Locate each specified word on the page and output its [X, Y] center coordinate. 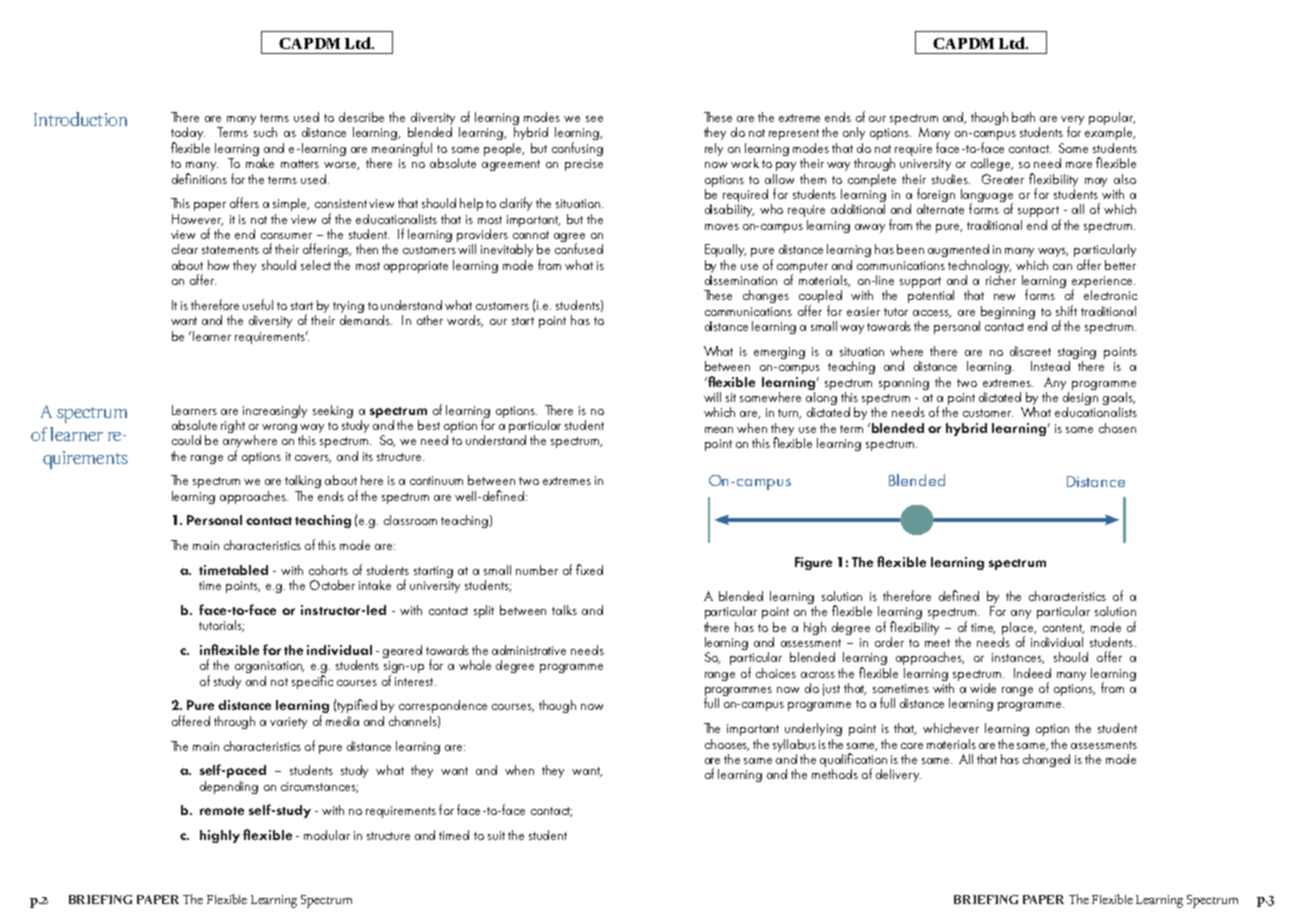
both [1023, 117]
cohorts [328, 570]
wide [983, 688]
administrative [529, 650]
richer [1001, 278]
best [429, 425]
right [233, 426]
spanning [904, 384]
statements [230, 250]
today [188, 135]
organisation [269, 667]
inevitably [507, 250]
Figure [813, 563]
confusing [577, 149]
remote [222, 811]
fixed [589, 569]
